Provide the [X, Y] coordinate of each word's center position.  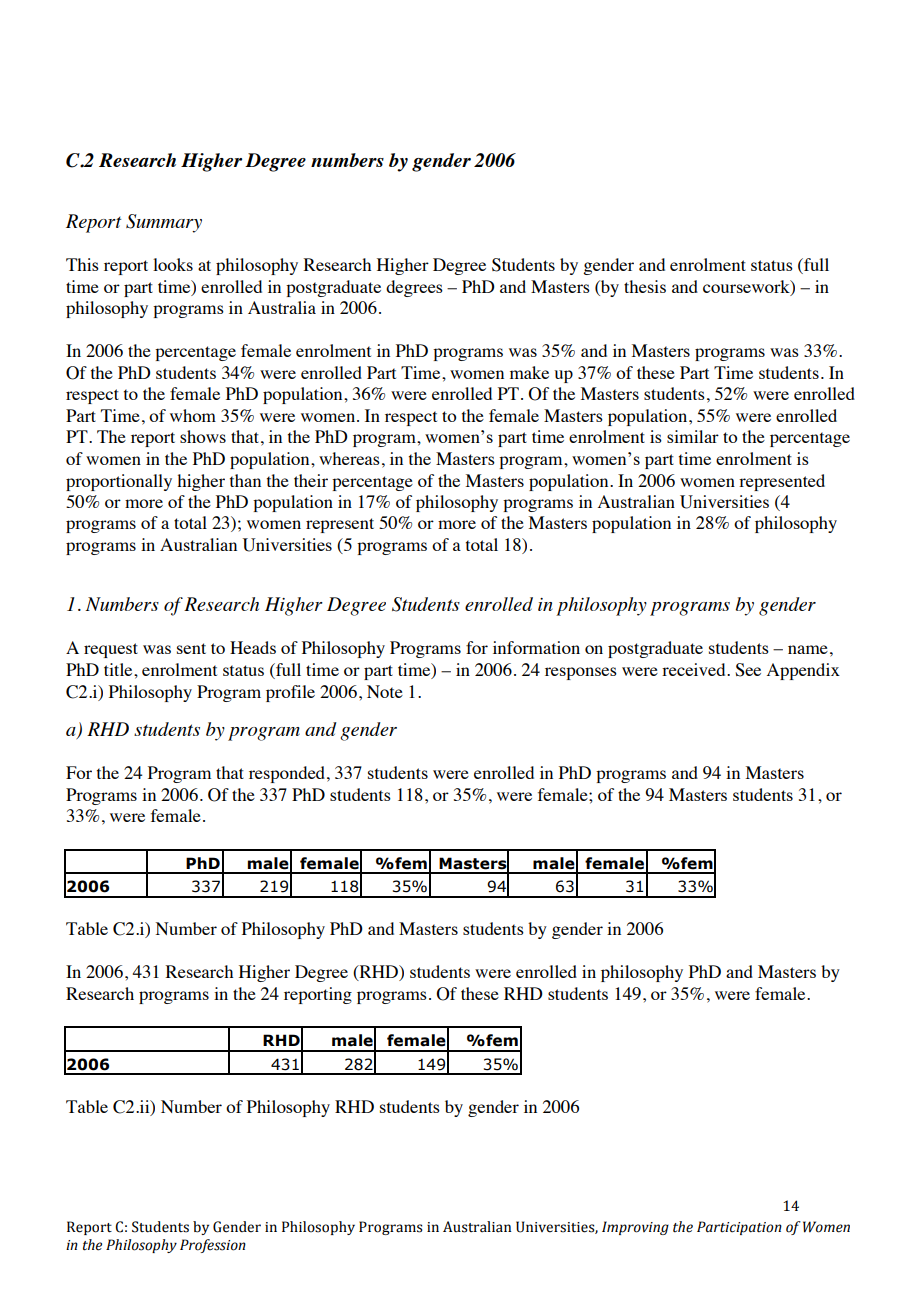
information [536, 647]
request [111, 650]
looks [173, 264]
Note [385, 691]
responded [288, 774]
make [529, 372]
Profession [213, 1246]
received [695, 669]
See [748, 670]
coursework [747, 287]
